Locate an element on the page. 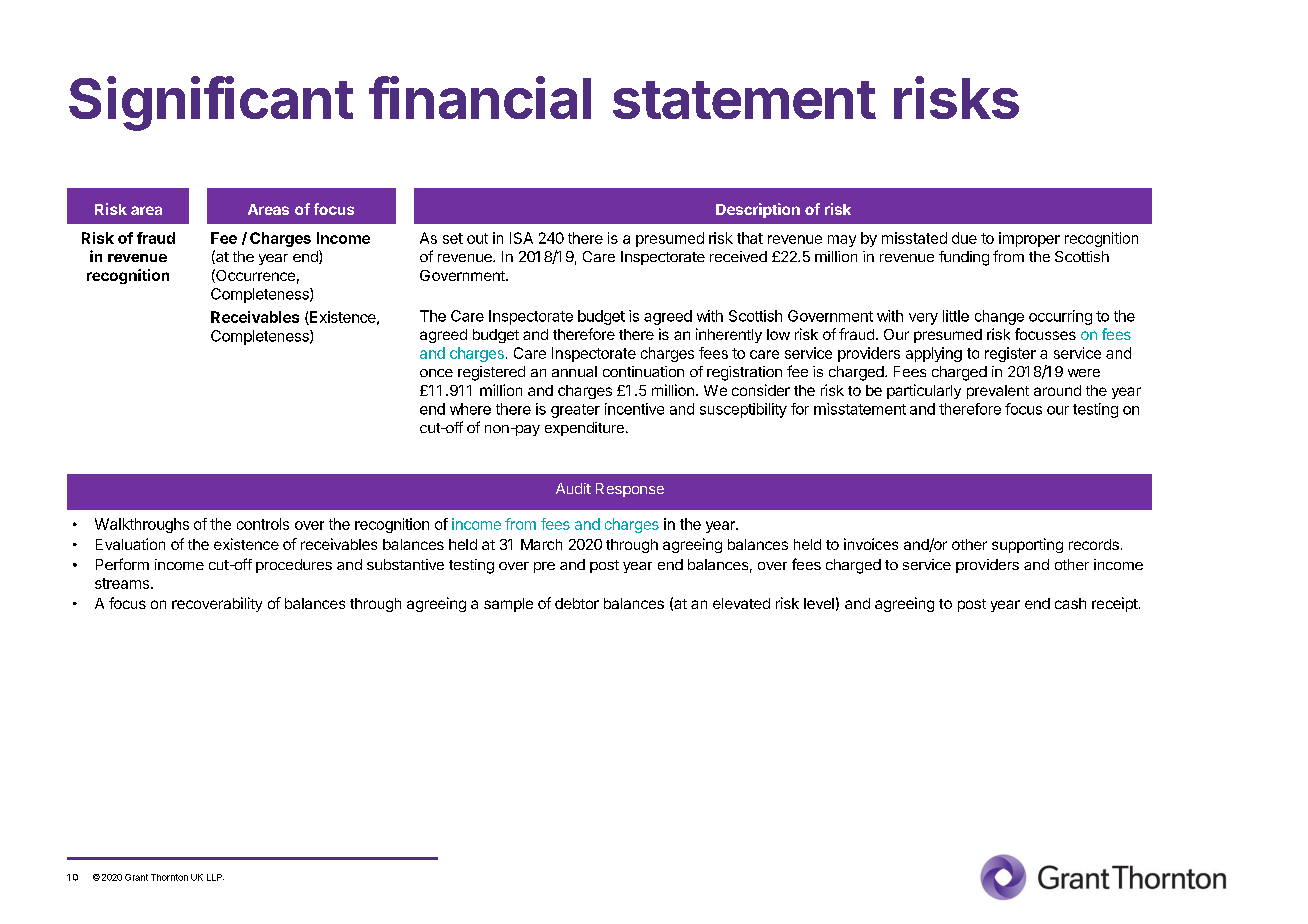 The image size is (1308, 924). due is located at coordinates (964, 238).
